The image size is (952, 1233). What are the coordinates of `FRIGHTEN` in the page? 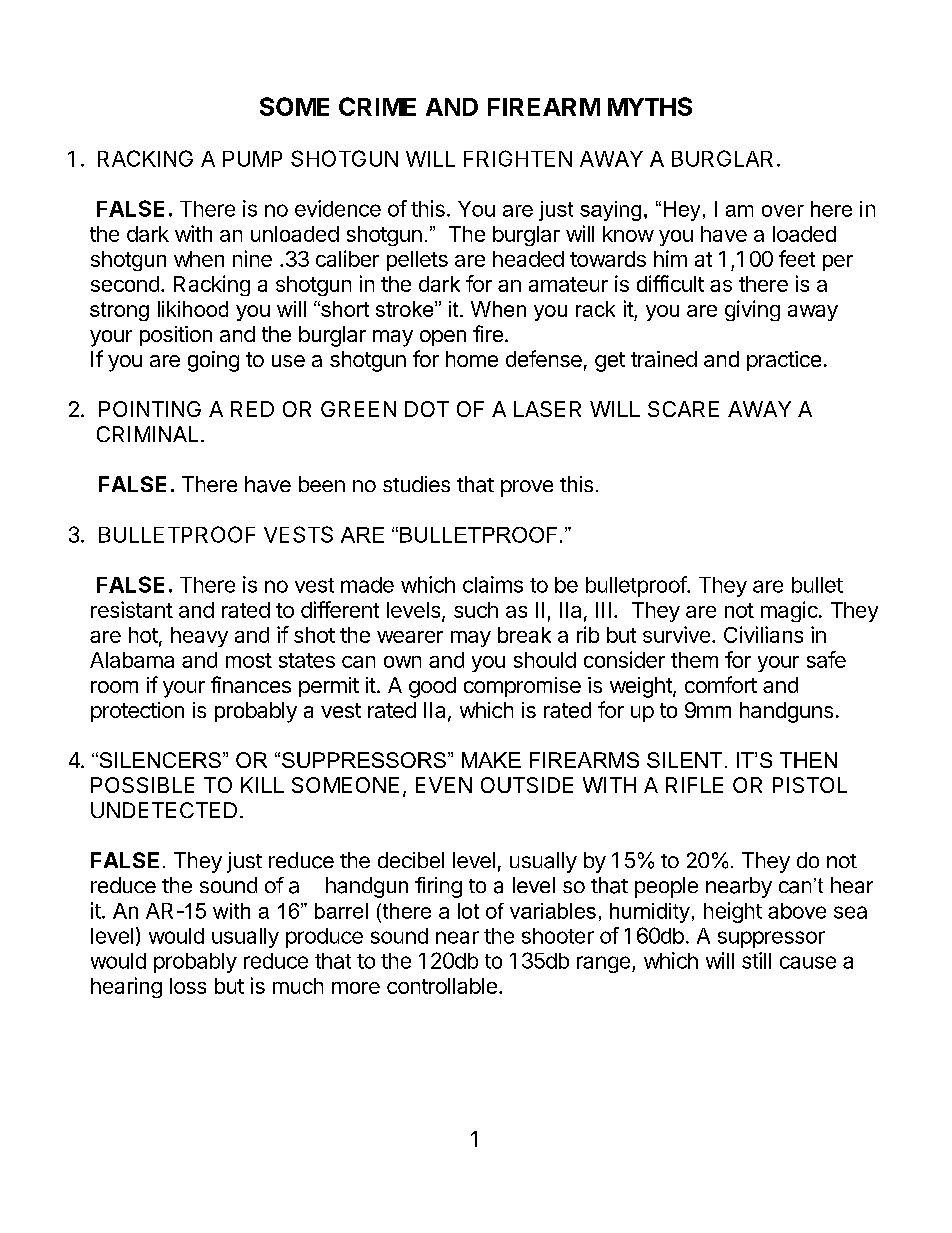 It's located at (518, 158).
